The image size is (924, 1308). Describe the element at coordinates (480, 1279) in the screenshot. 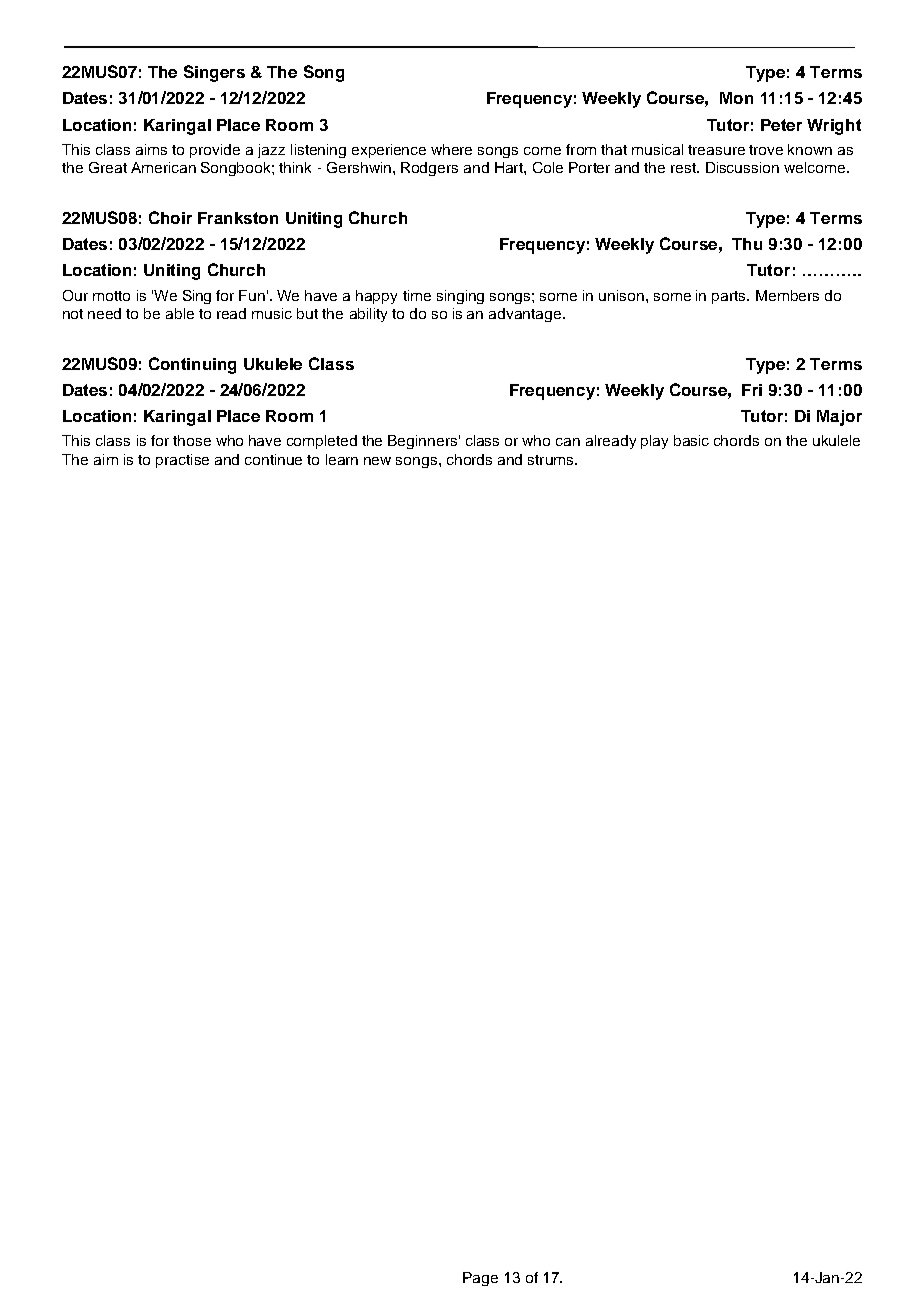

I see `Page` at that location.
